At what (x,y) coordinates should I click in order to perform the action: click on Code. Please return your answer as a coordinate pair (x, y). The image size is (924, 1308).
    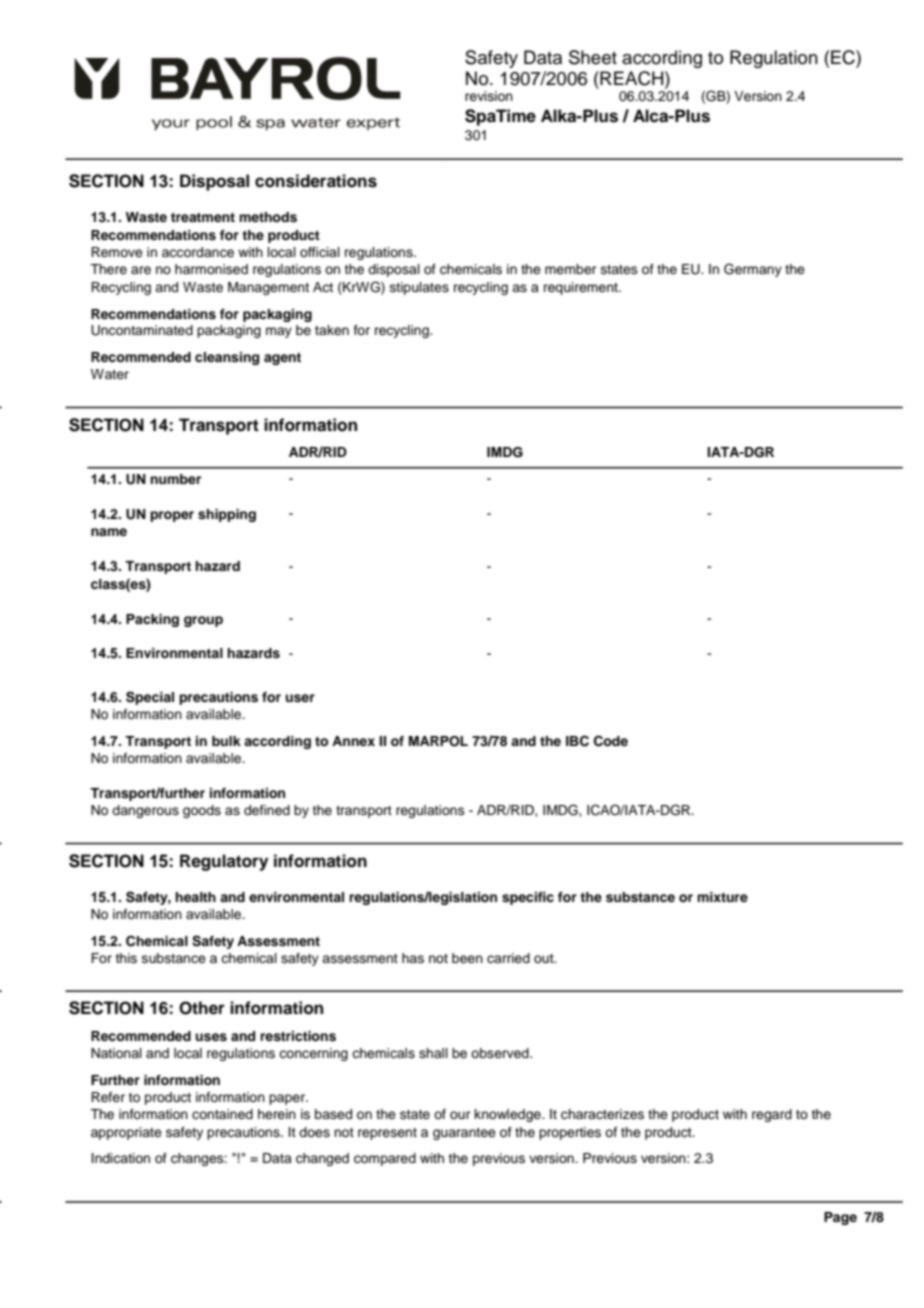
    Looking at the image, I should click on (611, 741).
